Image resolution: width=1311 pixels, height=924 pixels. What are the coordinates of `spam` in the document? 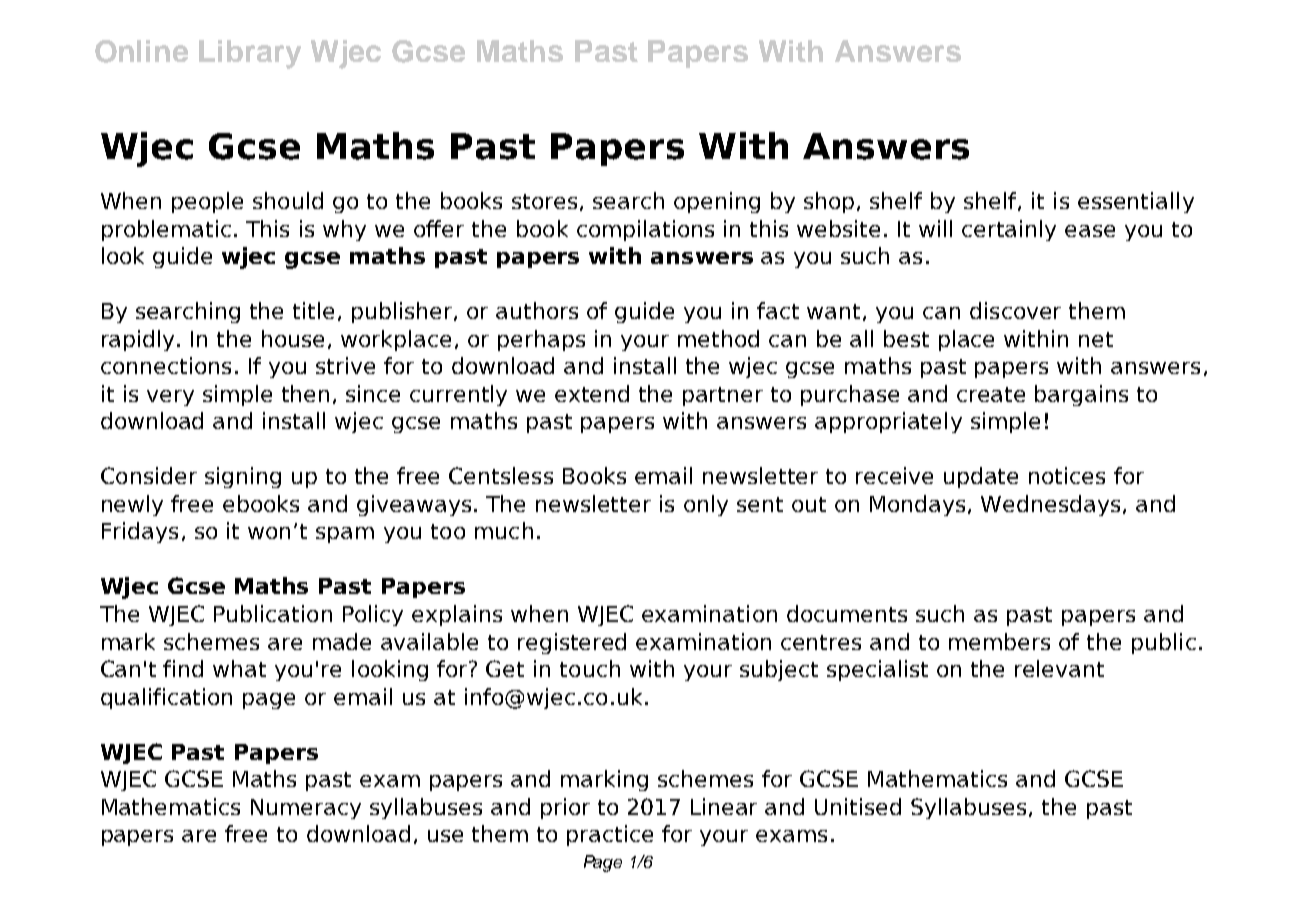 It's located at (345, 535).
